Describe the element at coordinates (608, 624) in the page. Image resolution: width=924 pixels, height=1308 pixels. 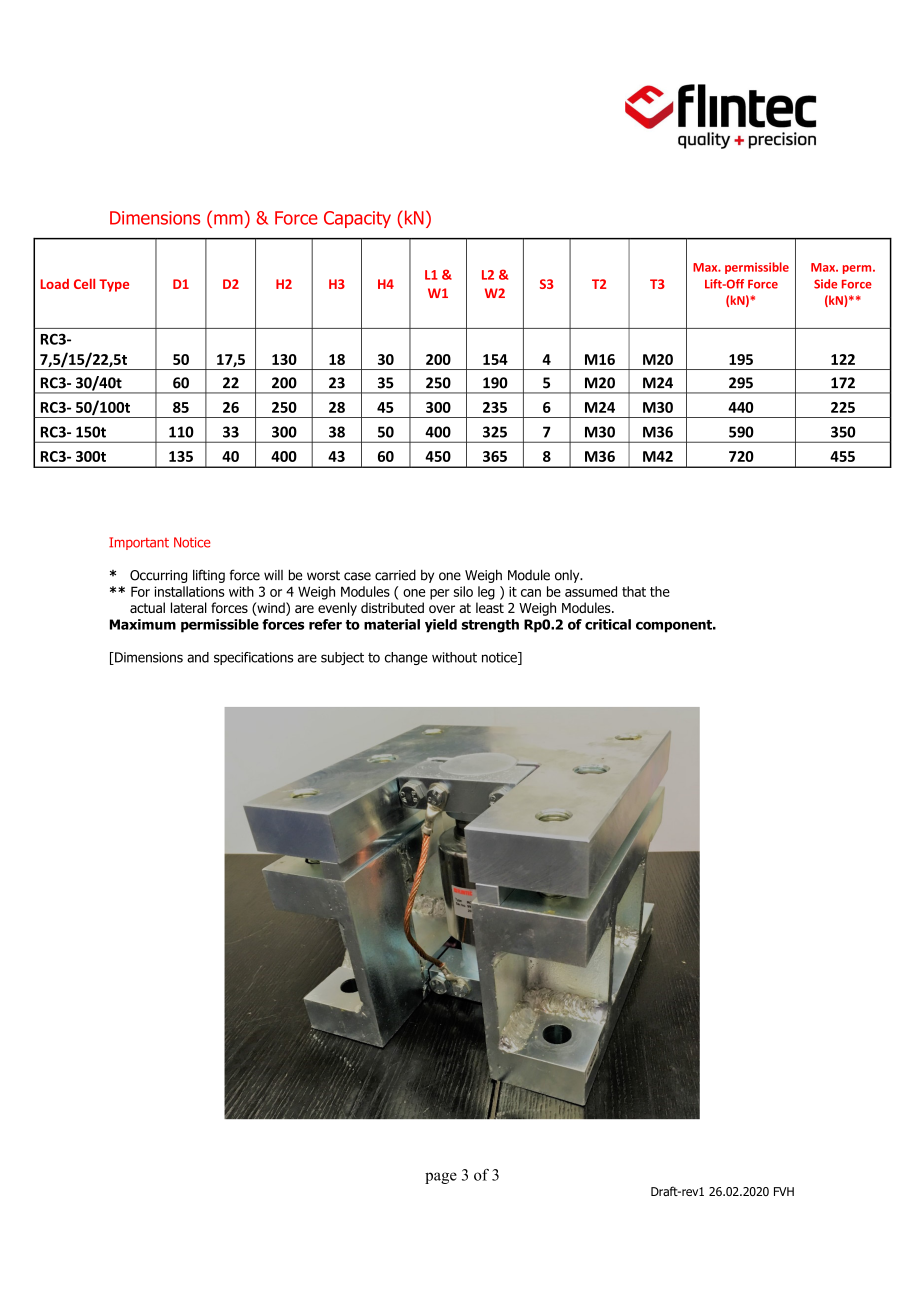
I see `critical` at that location.
